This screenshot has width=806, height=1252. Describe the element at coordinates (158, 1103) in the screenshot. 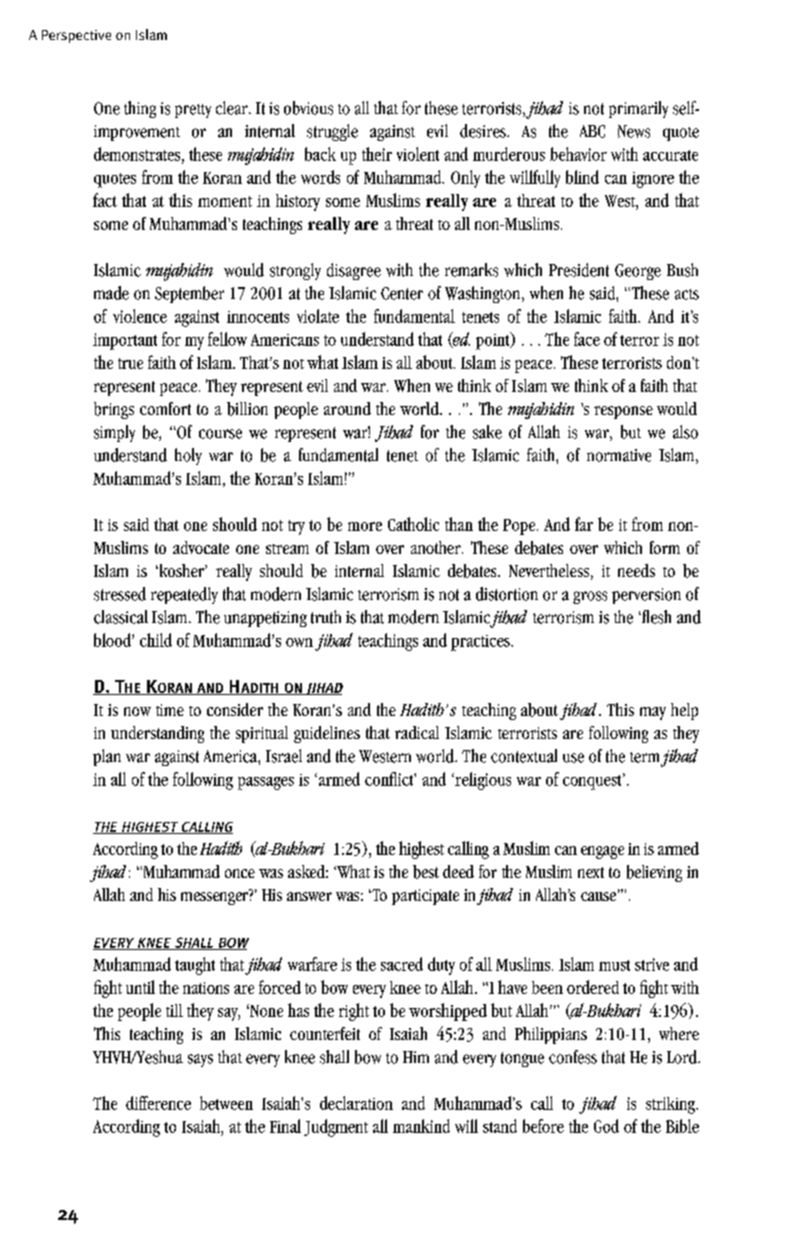

I see `difference` at that location.
